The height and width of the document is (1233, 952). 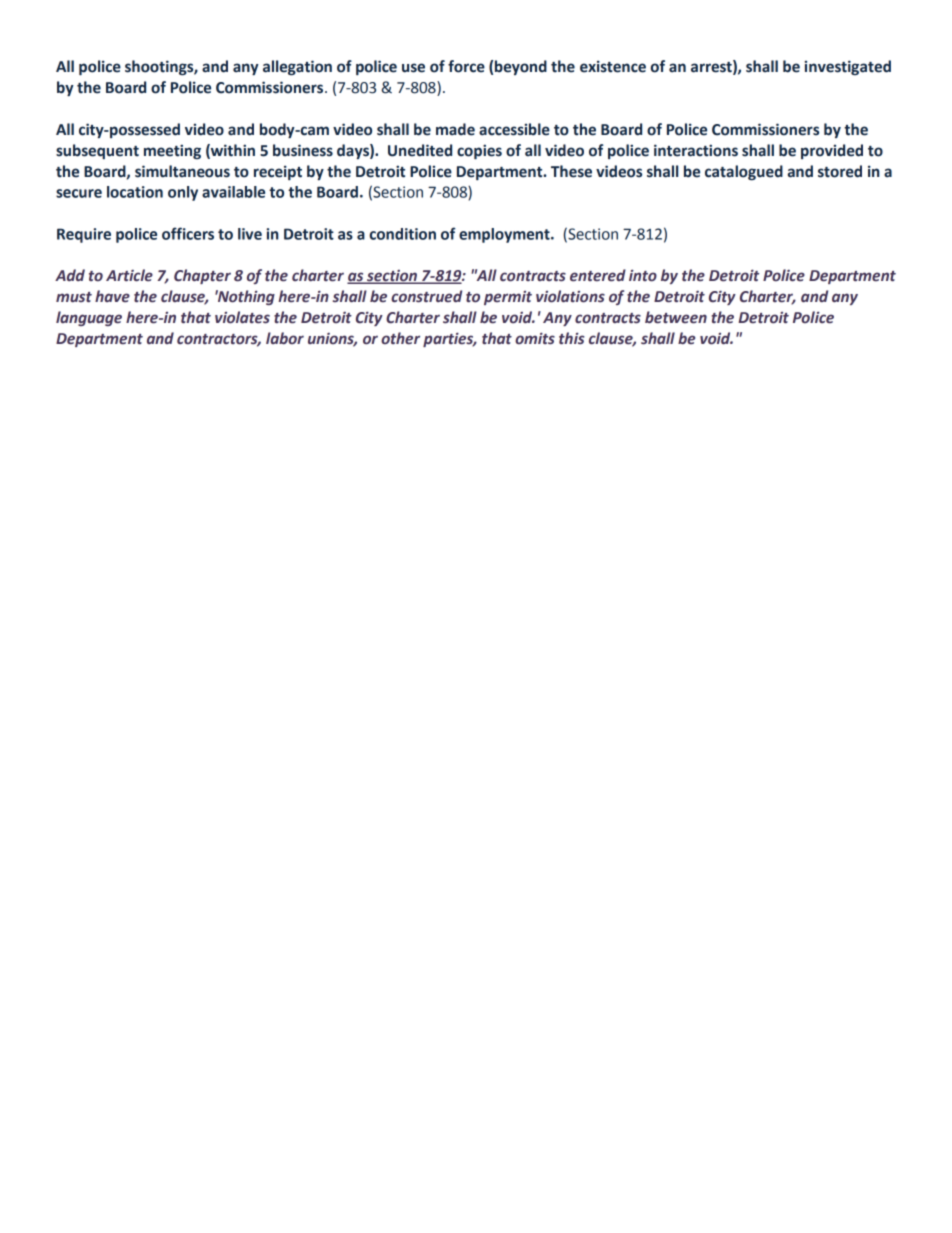 What do you see at coordinates (182, 171) in the document?
I see `simultaneous` at bounding box center [182, 171].
